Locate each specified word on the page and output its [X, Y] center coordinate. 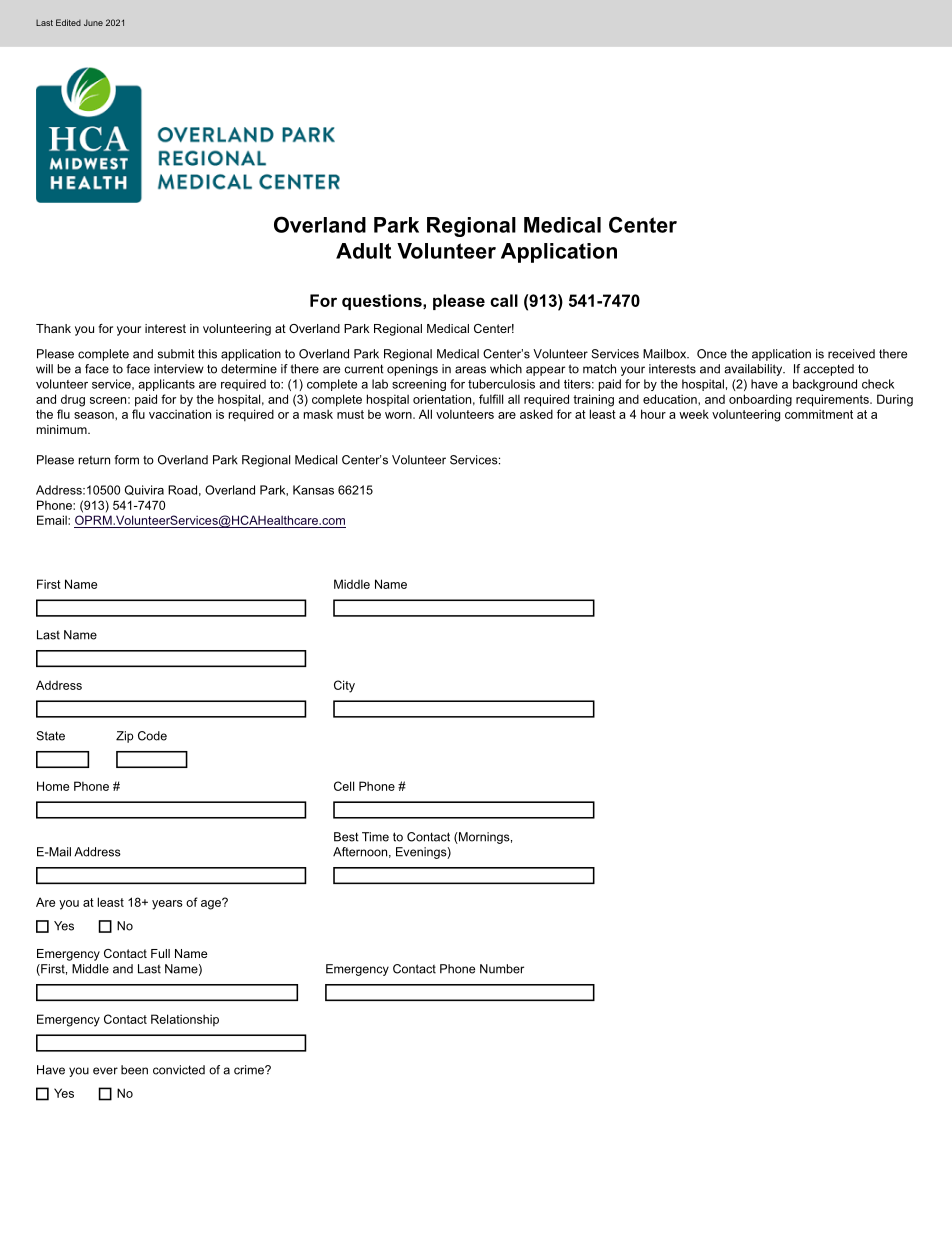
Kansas [313, 490]
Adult [363, 251]
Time [375, 837]
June [93, 22]
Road [182, 490]
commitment [819, 414]
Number [502, 969]
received [851, 354]
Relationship [185, 1020]
